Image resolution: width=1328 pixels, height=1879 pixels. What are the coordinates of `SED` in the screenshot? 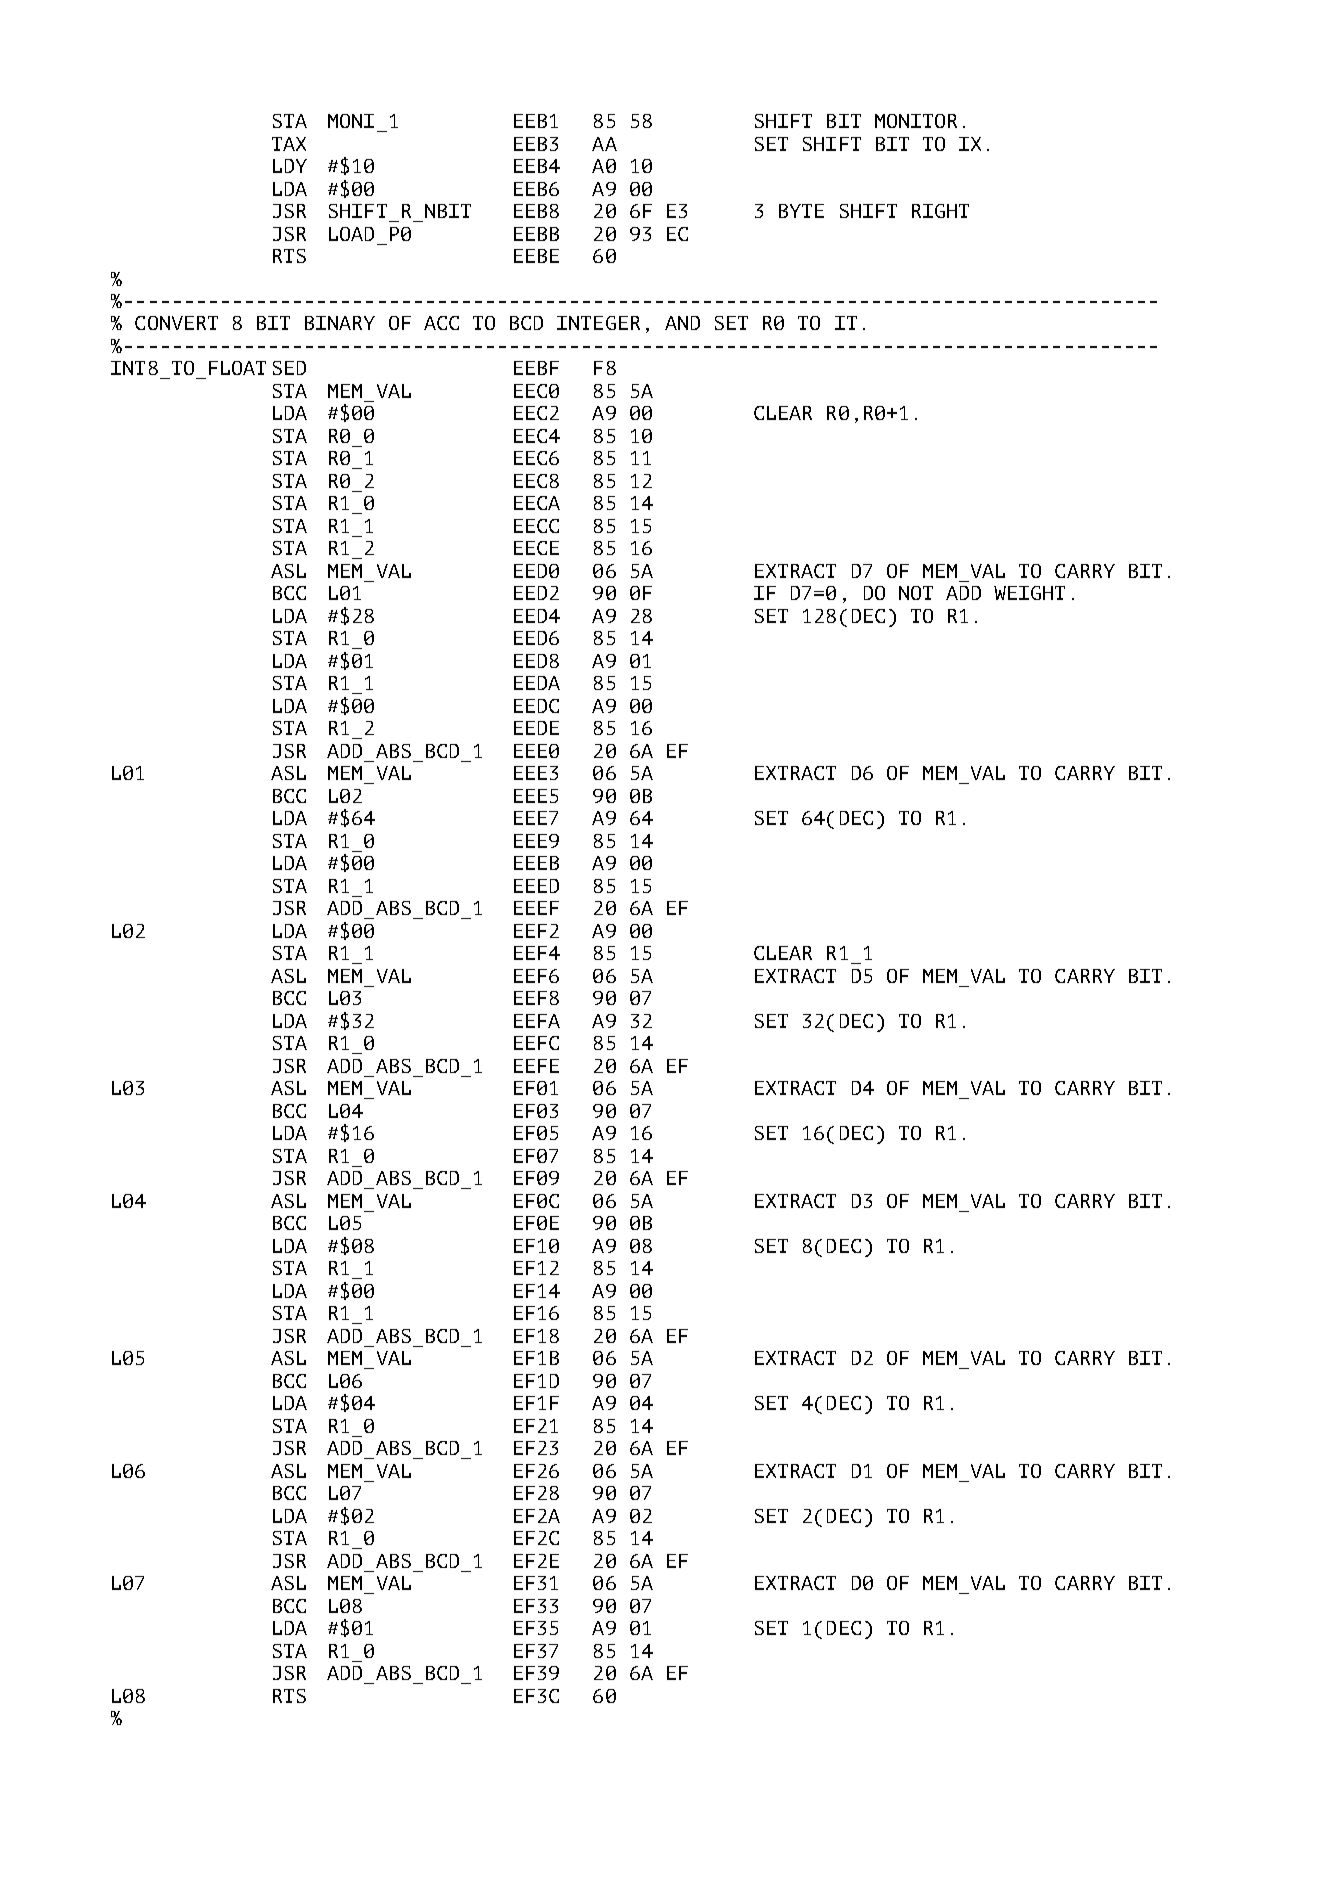 It's located at (289, 368).
